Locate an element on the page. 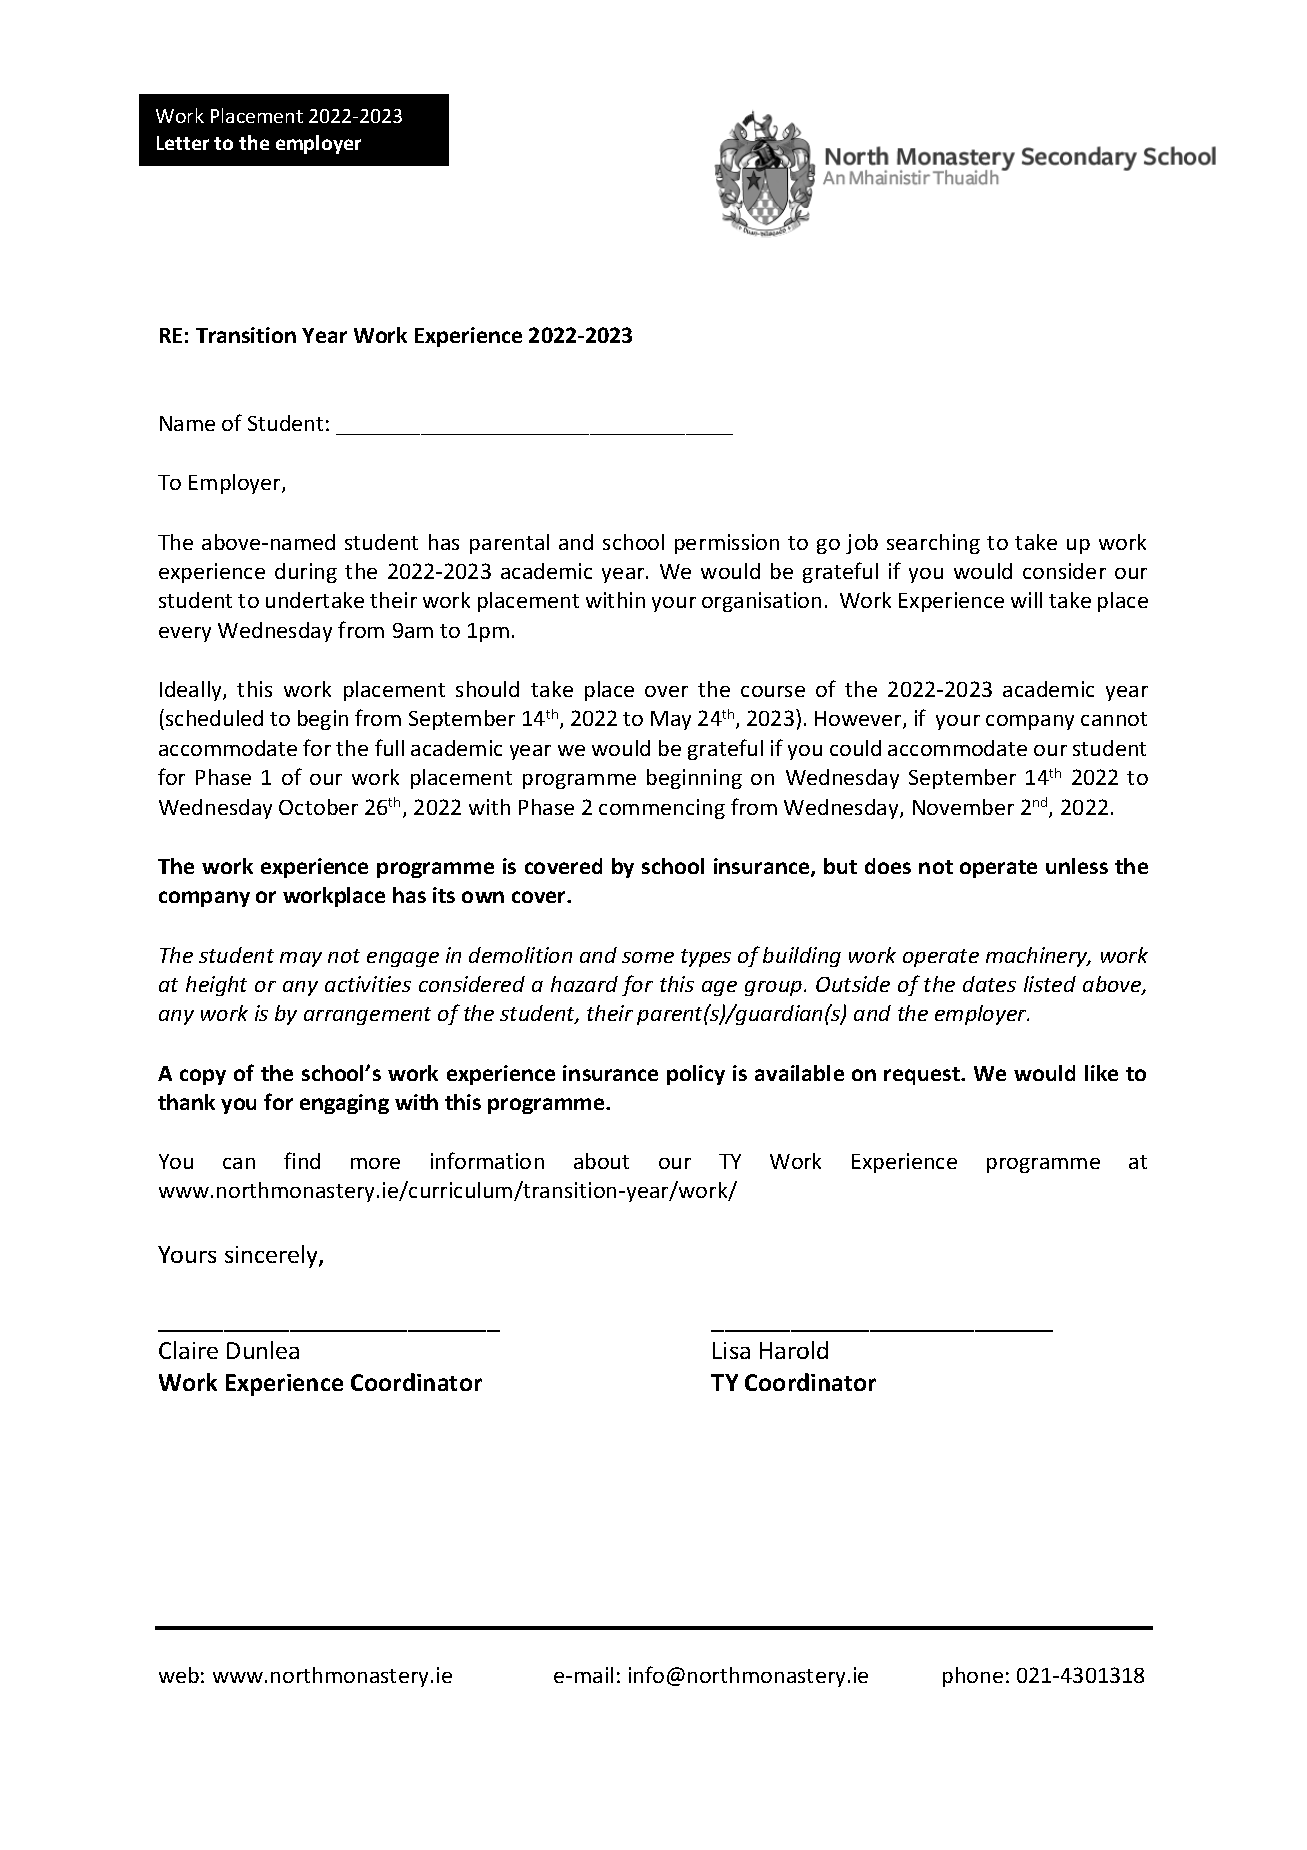 This image has height=1850, width=1307. permission is located at coordinates (727, 544).
